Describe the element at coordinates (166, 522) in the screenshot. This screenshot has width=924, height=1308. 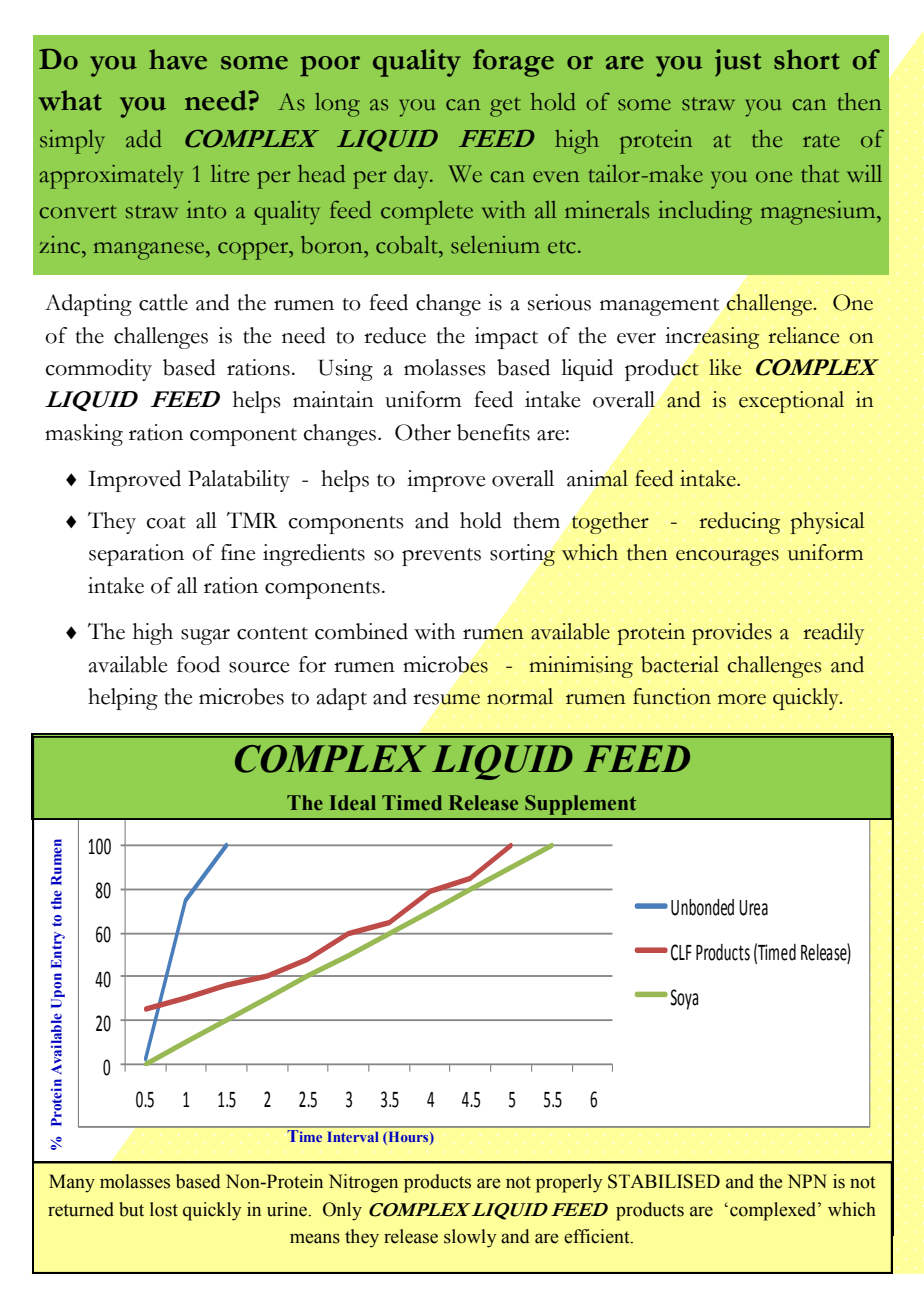
I see `coat` at that location.
